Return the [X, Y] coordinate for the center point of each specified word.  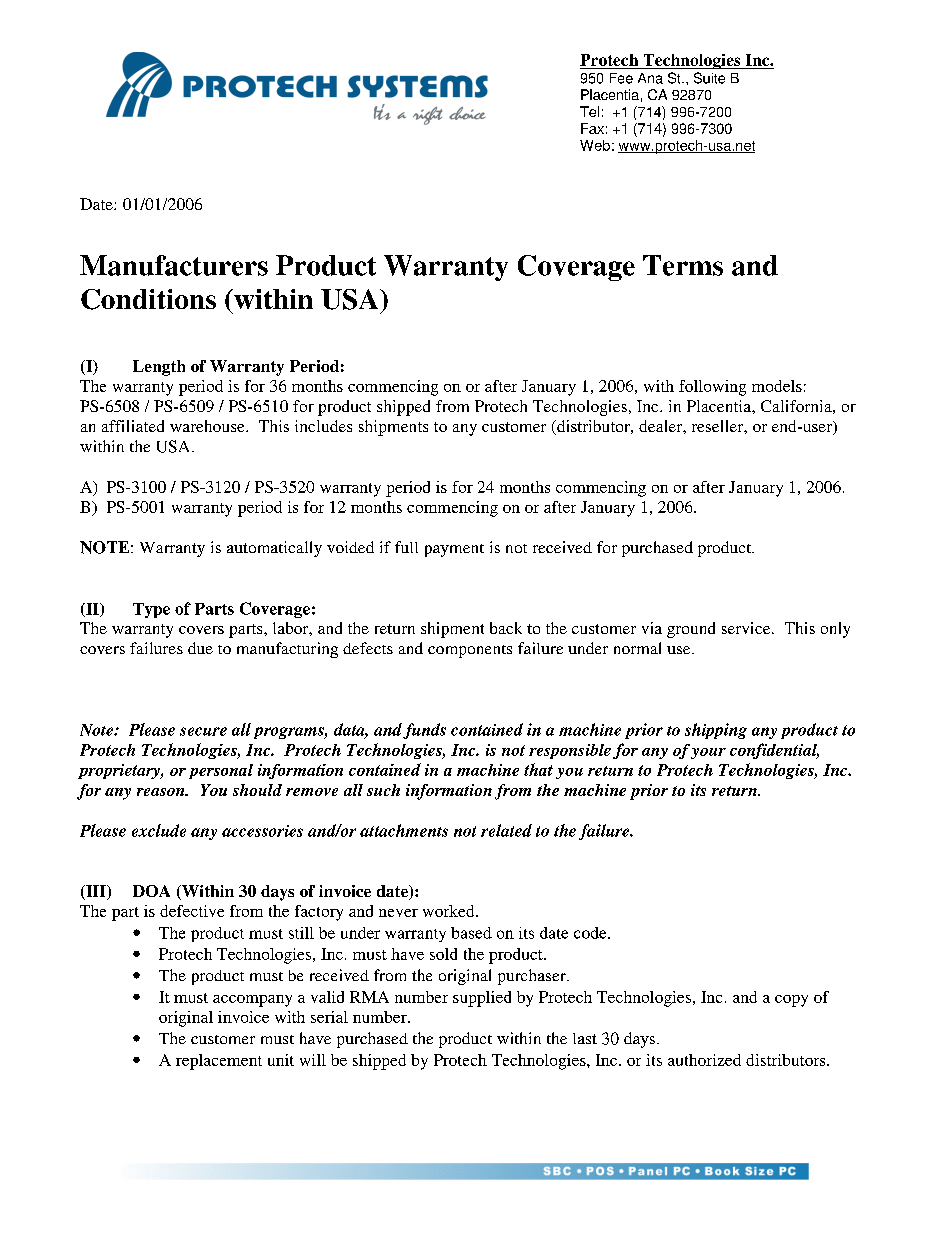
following [712, 388]
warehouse [208, 426]
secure [203, 731]
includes [323, 426]
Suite [709, 78]
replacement [219, 1062]
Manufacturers [174, 265]
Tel [589, 111]
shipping [716, 731]
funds [424, 731]
